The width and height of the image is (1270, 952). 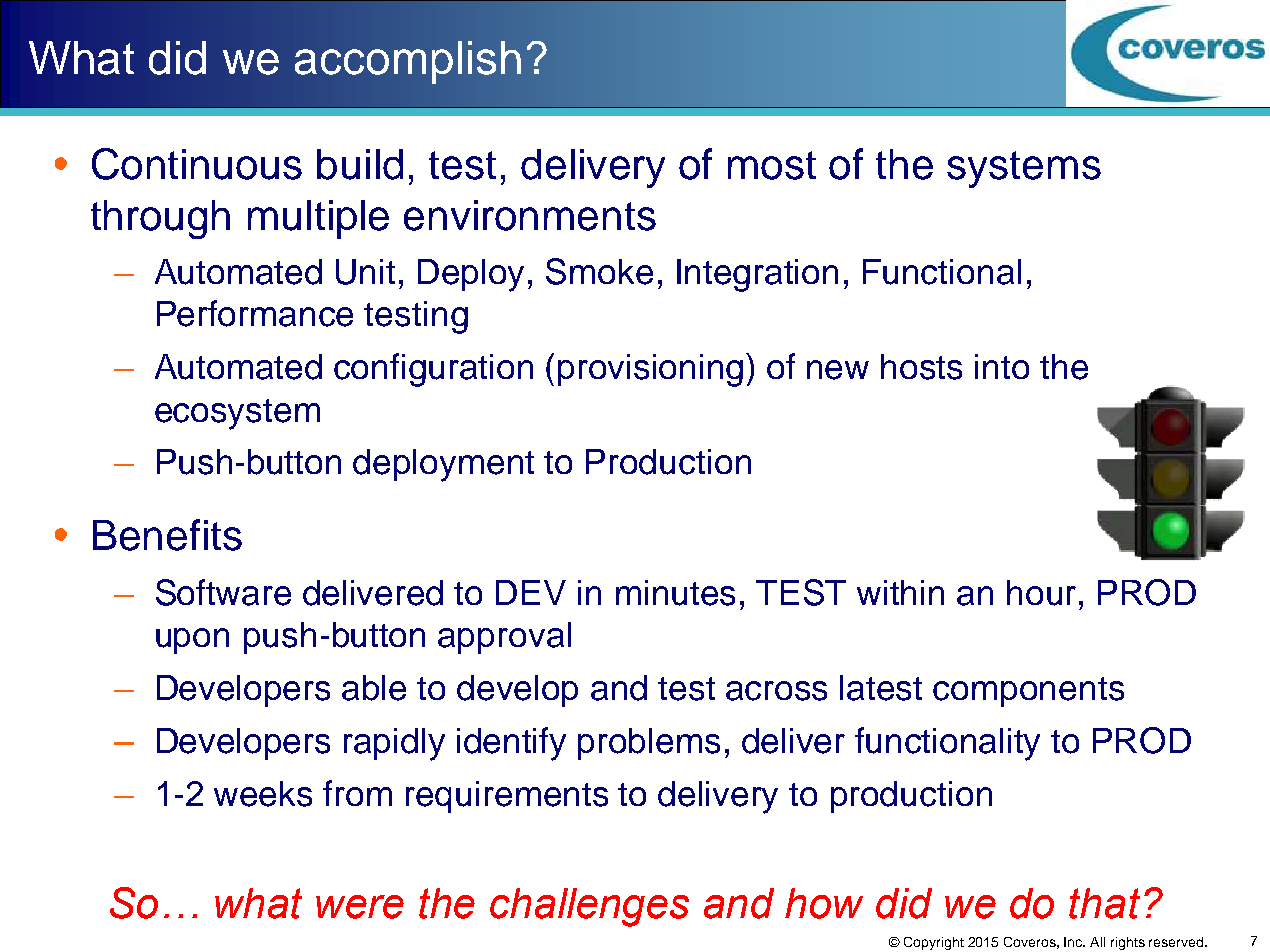 What do you see at coordinates (408, 62) in the image?
I see `accomplish` at bounding box center [408, 62].
